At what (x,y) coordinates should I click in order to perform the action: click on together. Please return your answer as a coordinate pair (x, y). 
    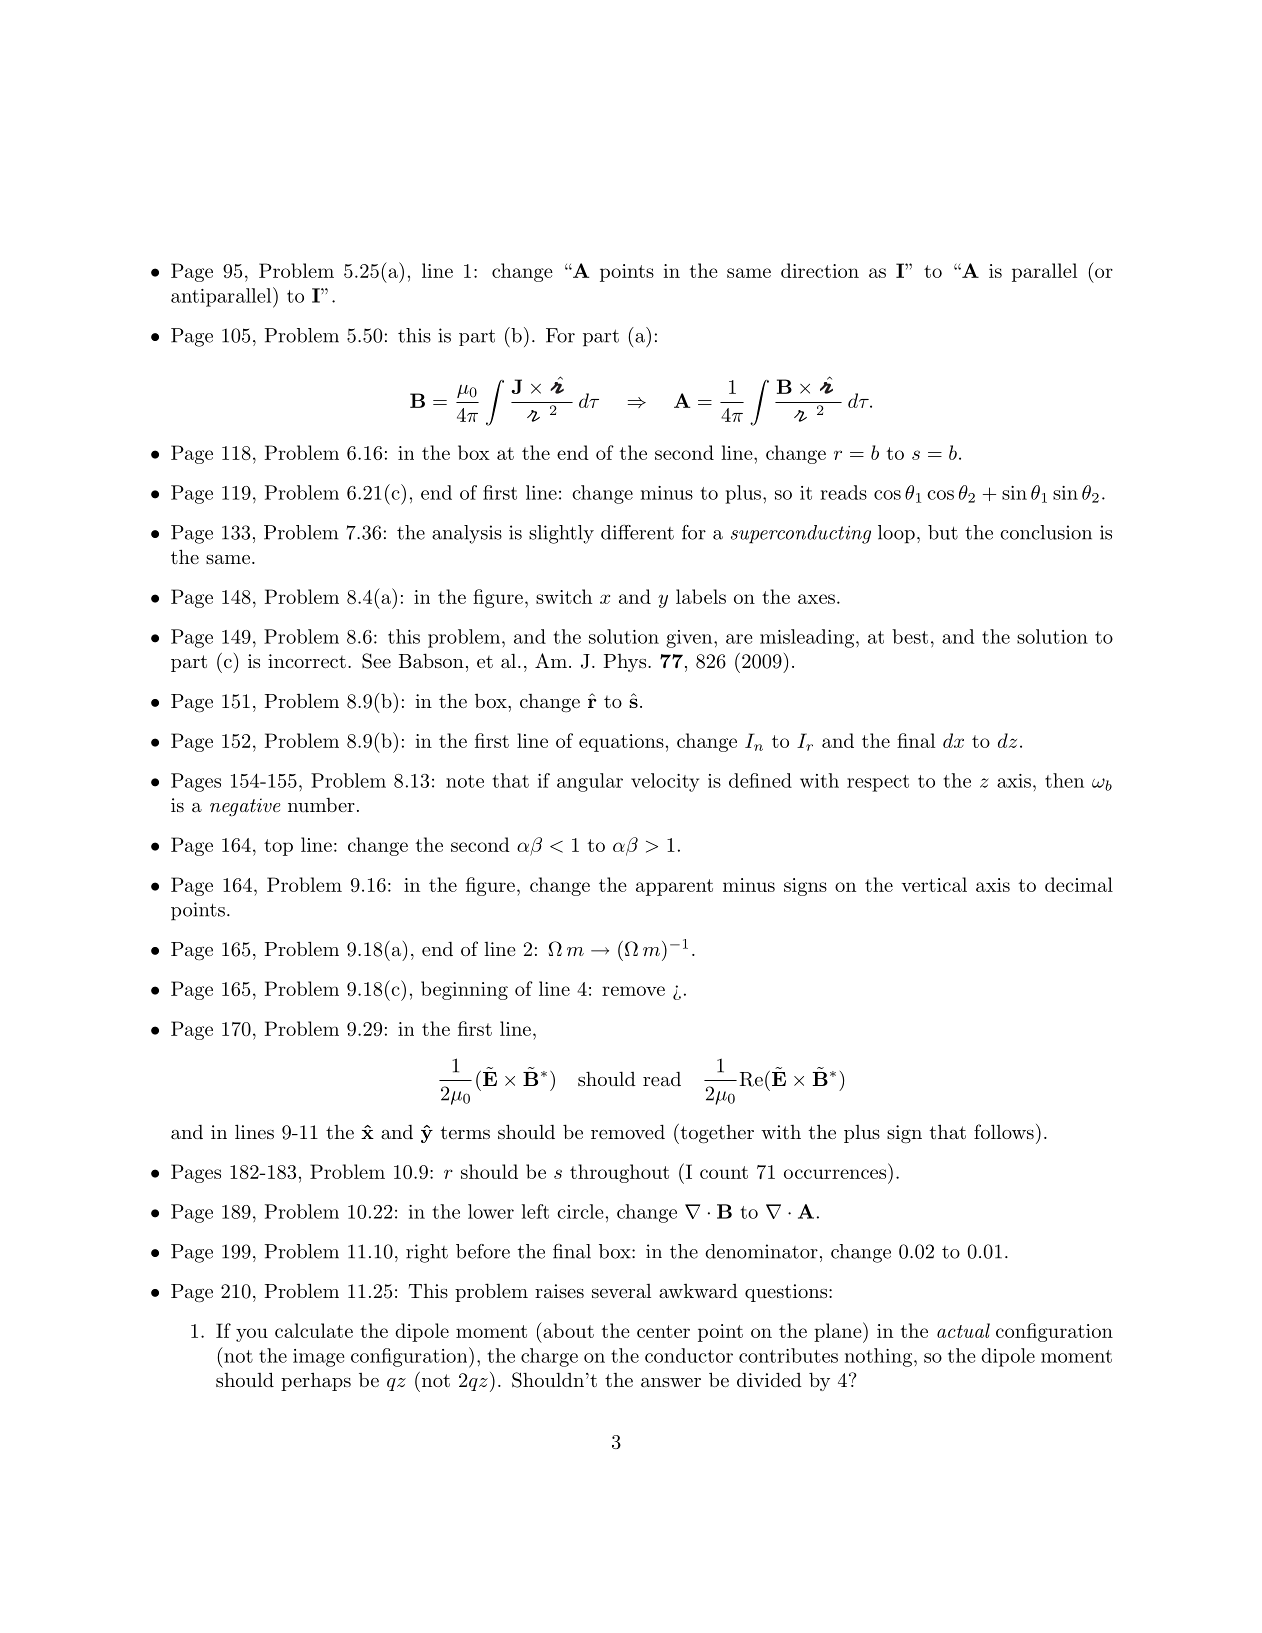
    Looking at the image, I should click on (716, 1134).
